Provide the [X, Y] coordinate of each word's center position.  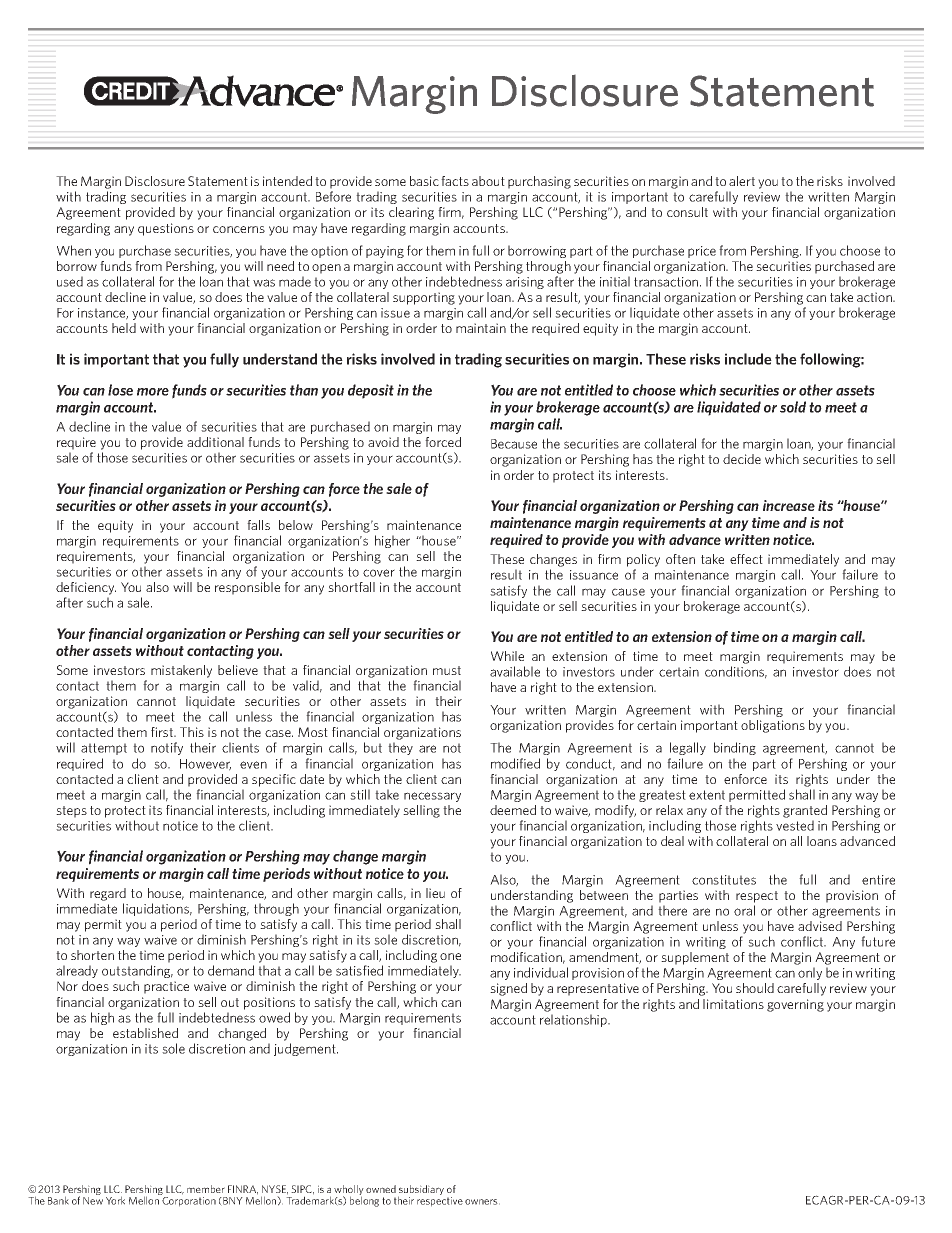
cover [379, 573]
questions [166, 229]
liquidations [157, 909]
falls [258, 525]
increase [789, 505]
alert [742, 181]
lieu [435, 893]
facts [455, 181]
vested [795, 825]
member [206, 1189]
